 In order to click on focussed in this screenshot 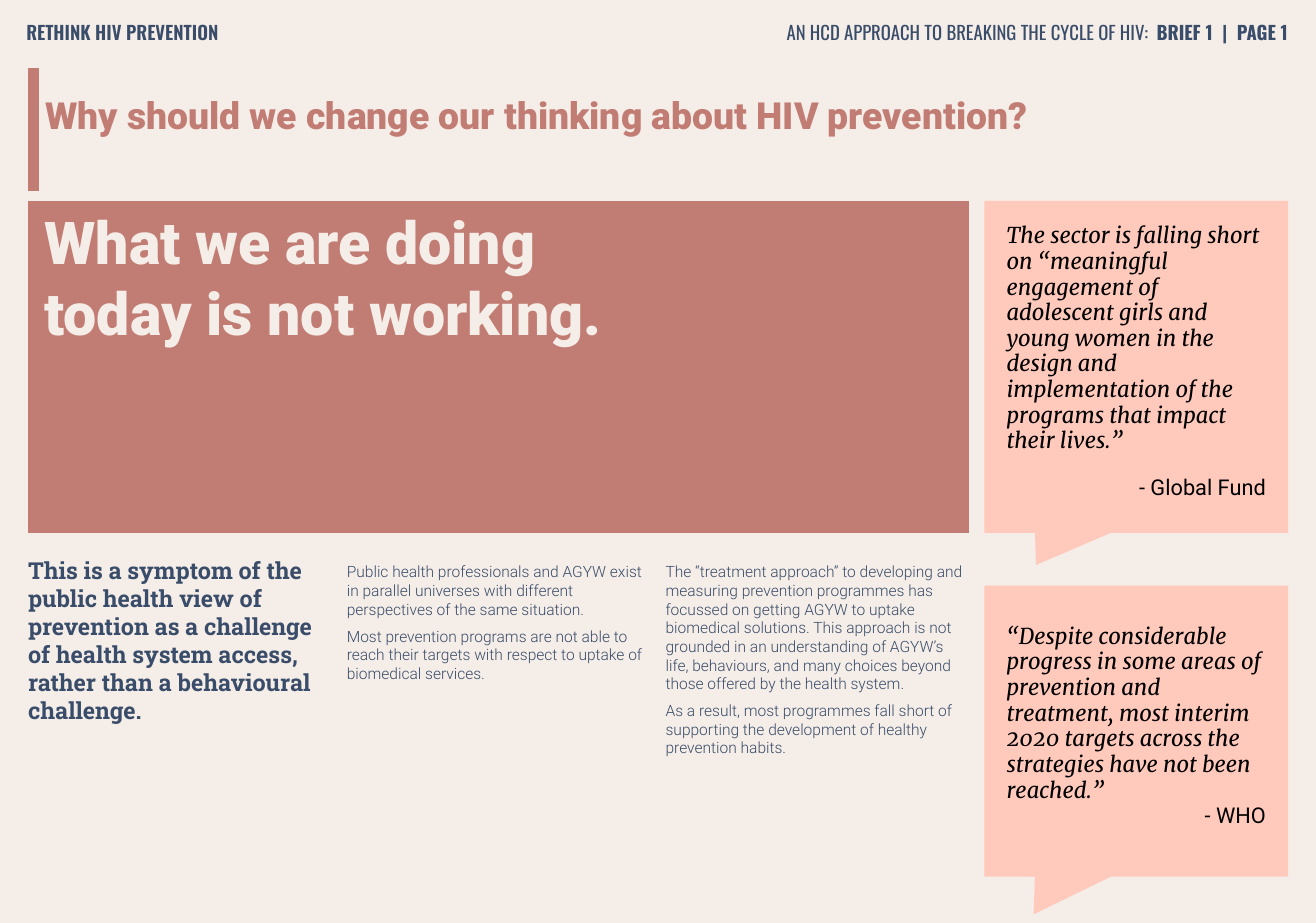, I will do `click(696, 609)`.
